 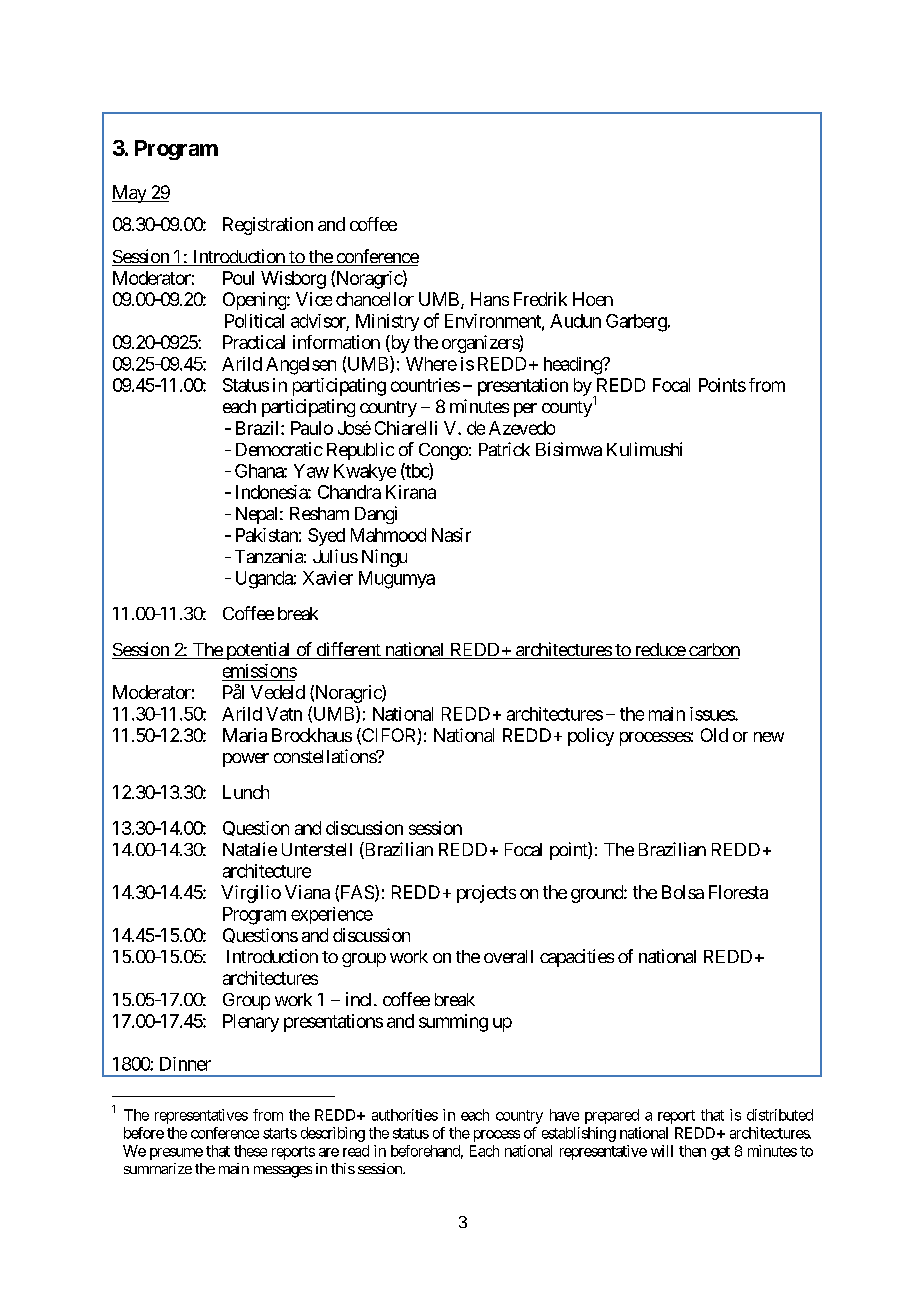 What do you see at coordinates (713, 651) in the document?
I see `carbon` at bounding box center [713, 651].
